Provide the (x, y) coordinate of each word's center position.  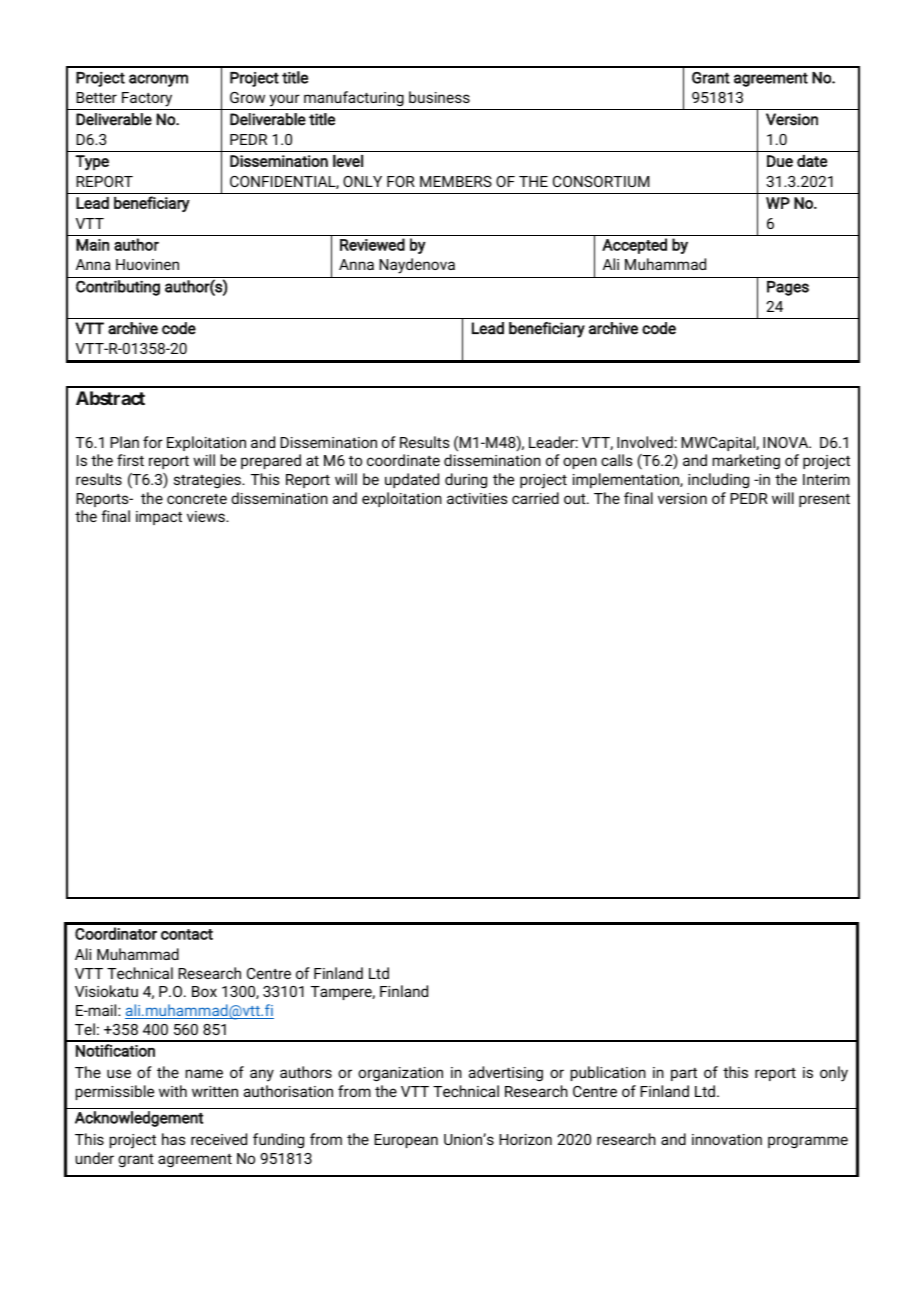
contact (187, 934)
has (173, 1139)
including (718, 481)
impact (159, 518)
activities (477, 498)
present (824, 500)
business (439, 97)
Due (780, 161)
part (684, 1074)
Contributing (118, 288)
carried (535, 498)
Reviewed (372, 244)
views (207, 516)
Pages (788, 288)
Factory (147, 99)
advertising (506, 1074)
